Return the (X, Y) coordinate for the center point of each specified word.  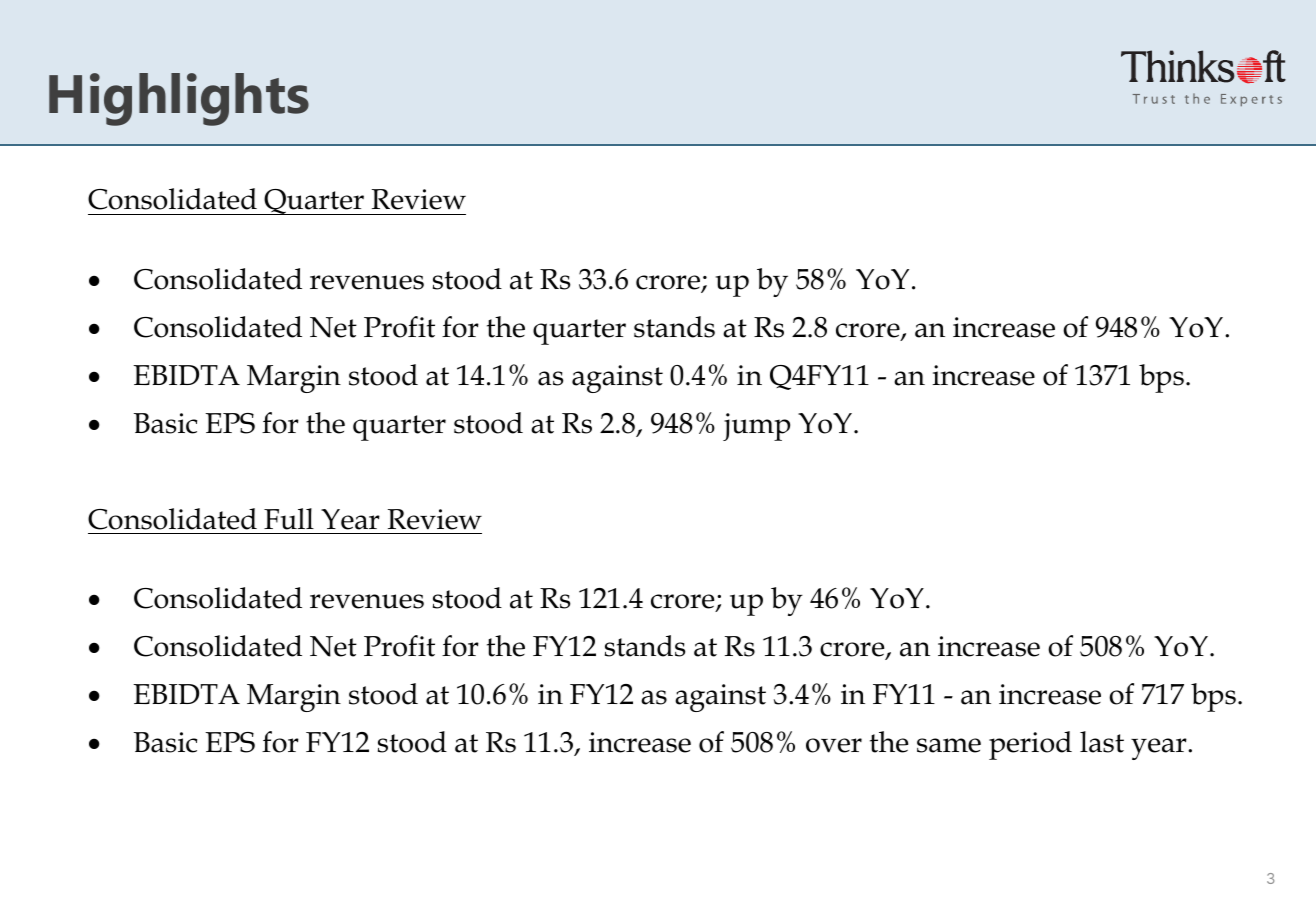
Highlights (179, 99)
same (949, 745)
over (834, 745)
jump (756, 427)
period (1030, 745)
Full (289, 519)
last (1102, 742)
